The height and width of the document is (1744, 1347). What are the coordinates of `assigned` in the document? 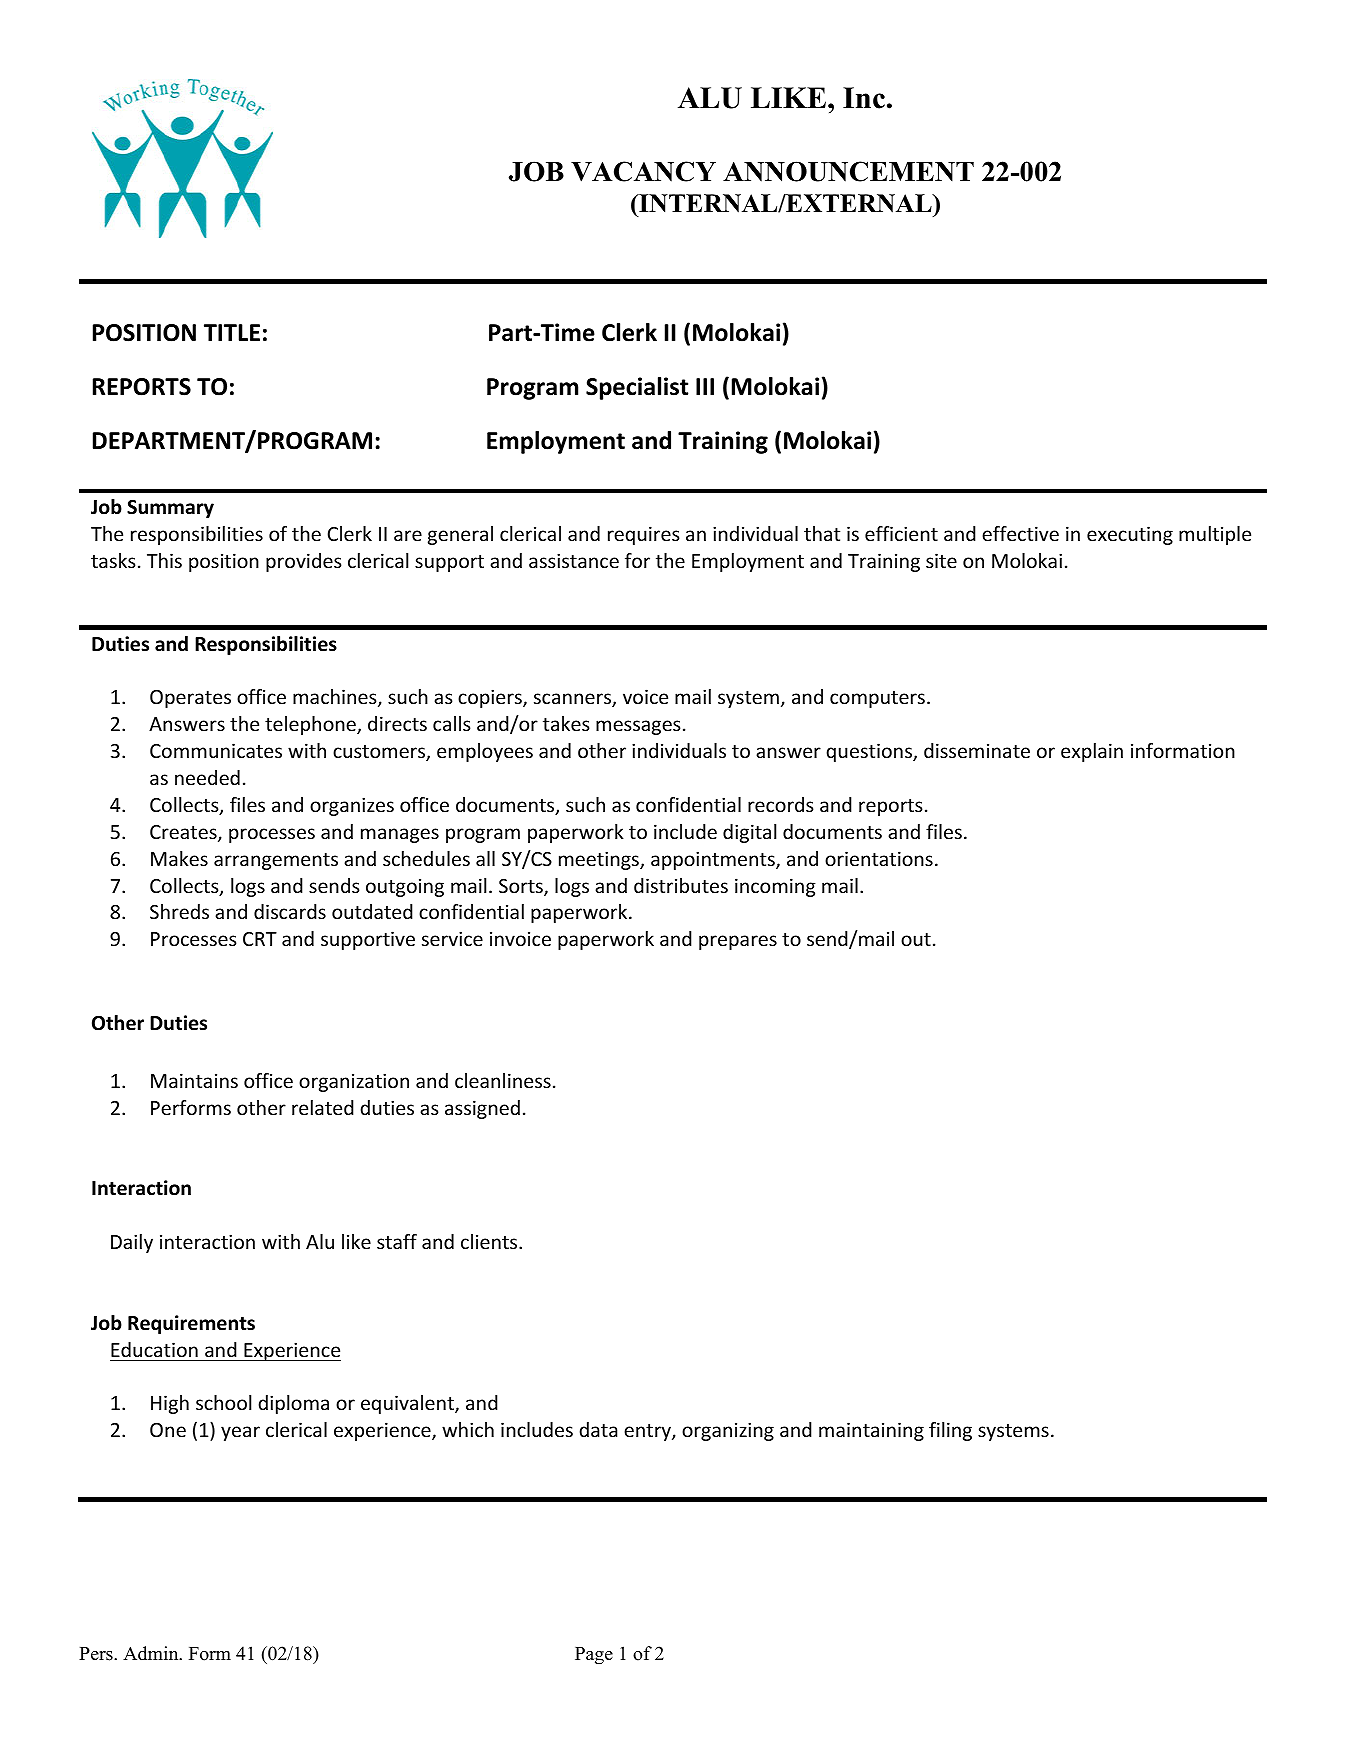 It's located at (482, 1109).
